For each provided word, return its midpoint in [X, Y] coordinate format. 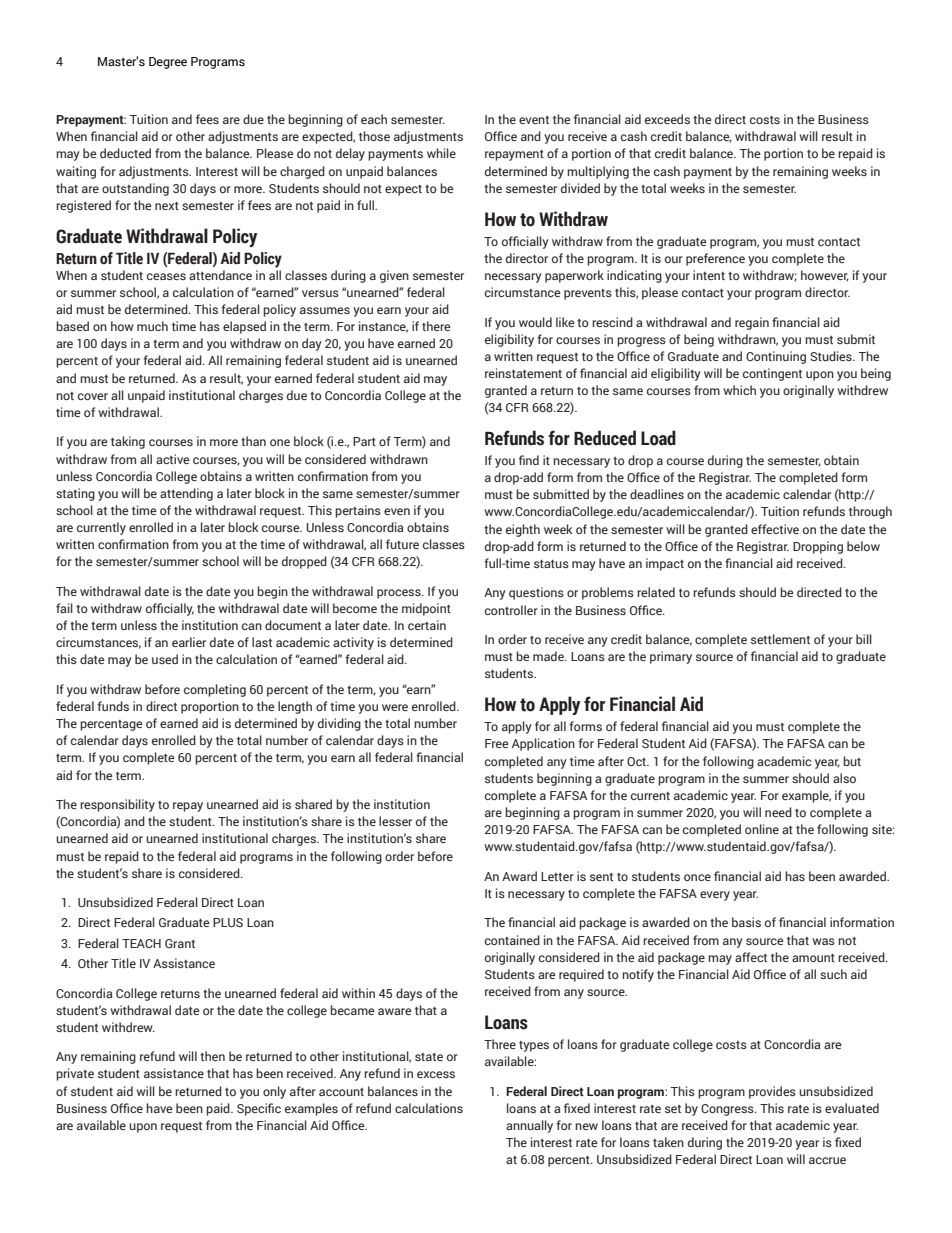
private [75, 1074]
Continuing [776, 357]
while [441, 153]
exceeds [667, 119]
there [436, 326]
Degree [168, 63]
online [762, 829]
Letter [557, 876]
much [152, 326]
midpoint [426, 609]
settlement [780, 639]
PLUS [228, 922]
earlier [189, 642]
